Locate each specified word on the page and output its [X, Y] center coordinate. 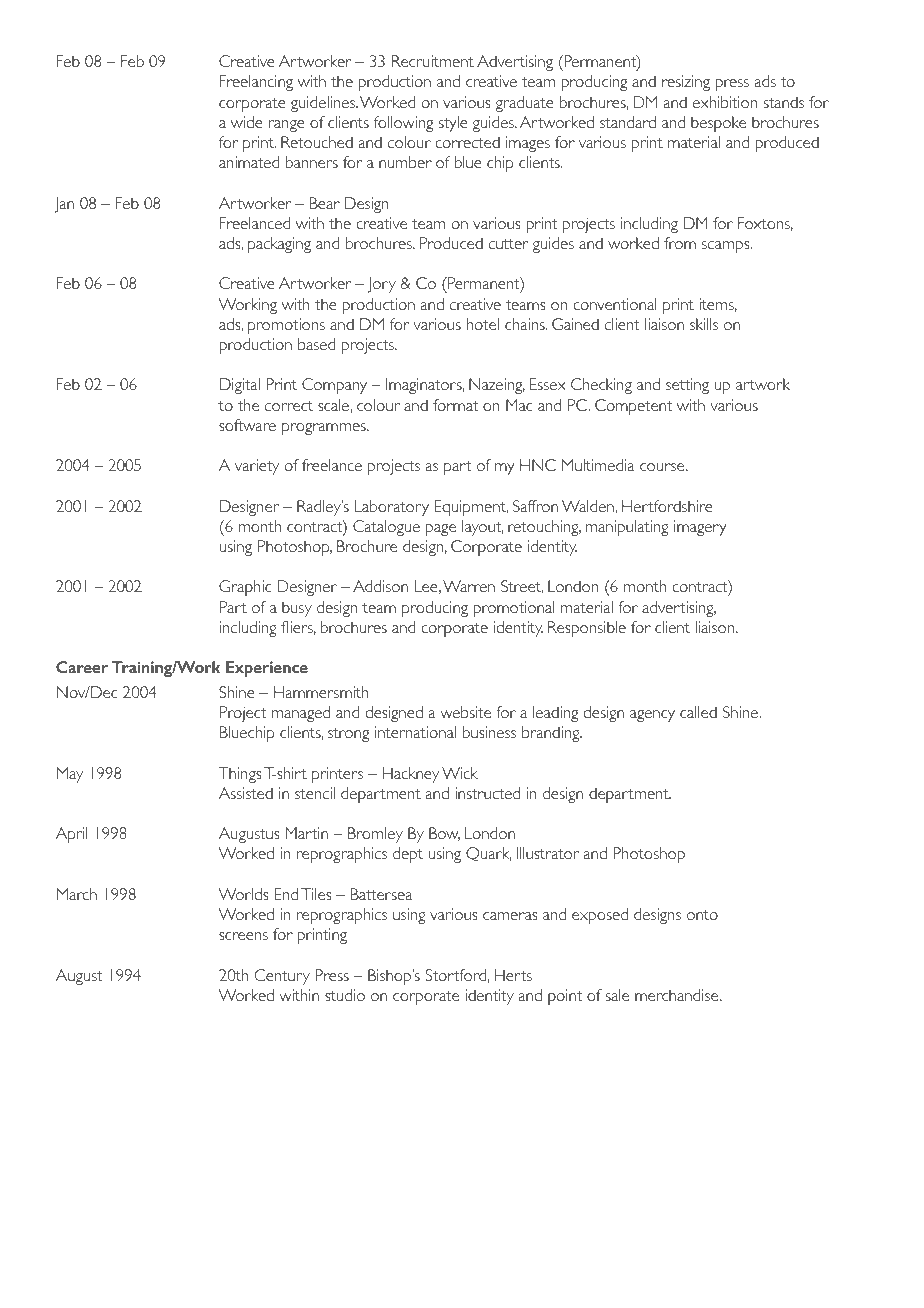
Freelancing [256, 83]
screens [243, 936]
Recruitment [433, 61]
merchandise [678, 995]
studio [345, 995]
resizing [686, 83]
